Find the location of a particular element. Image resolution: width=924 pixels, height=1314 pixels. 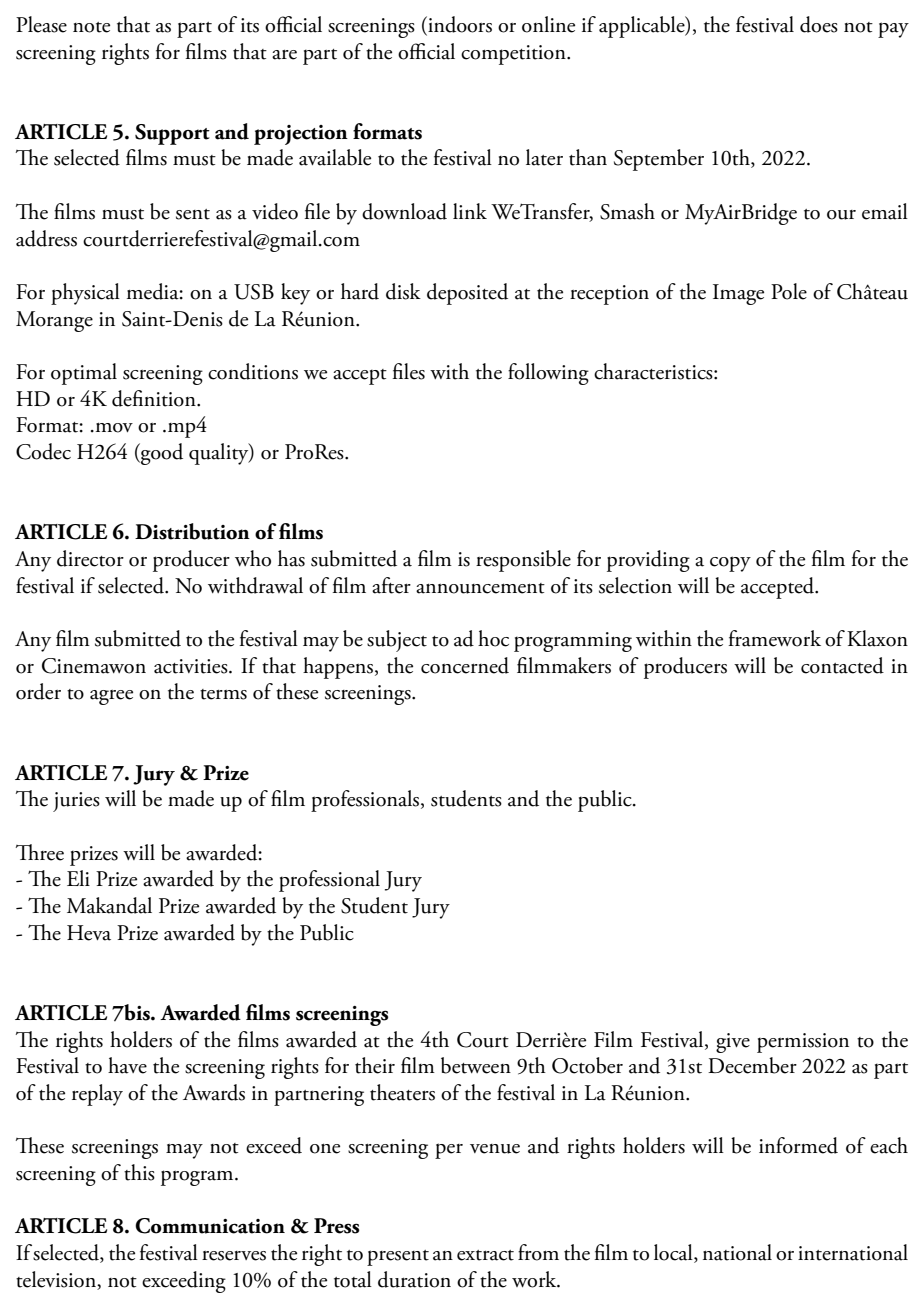

concerned is located at coordinates (465, 665).
